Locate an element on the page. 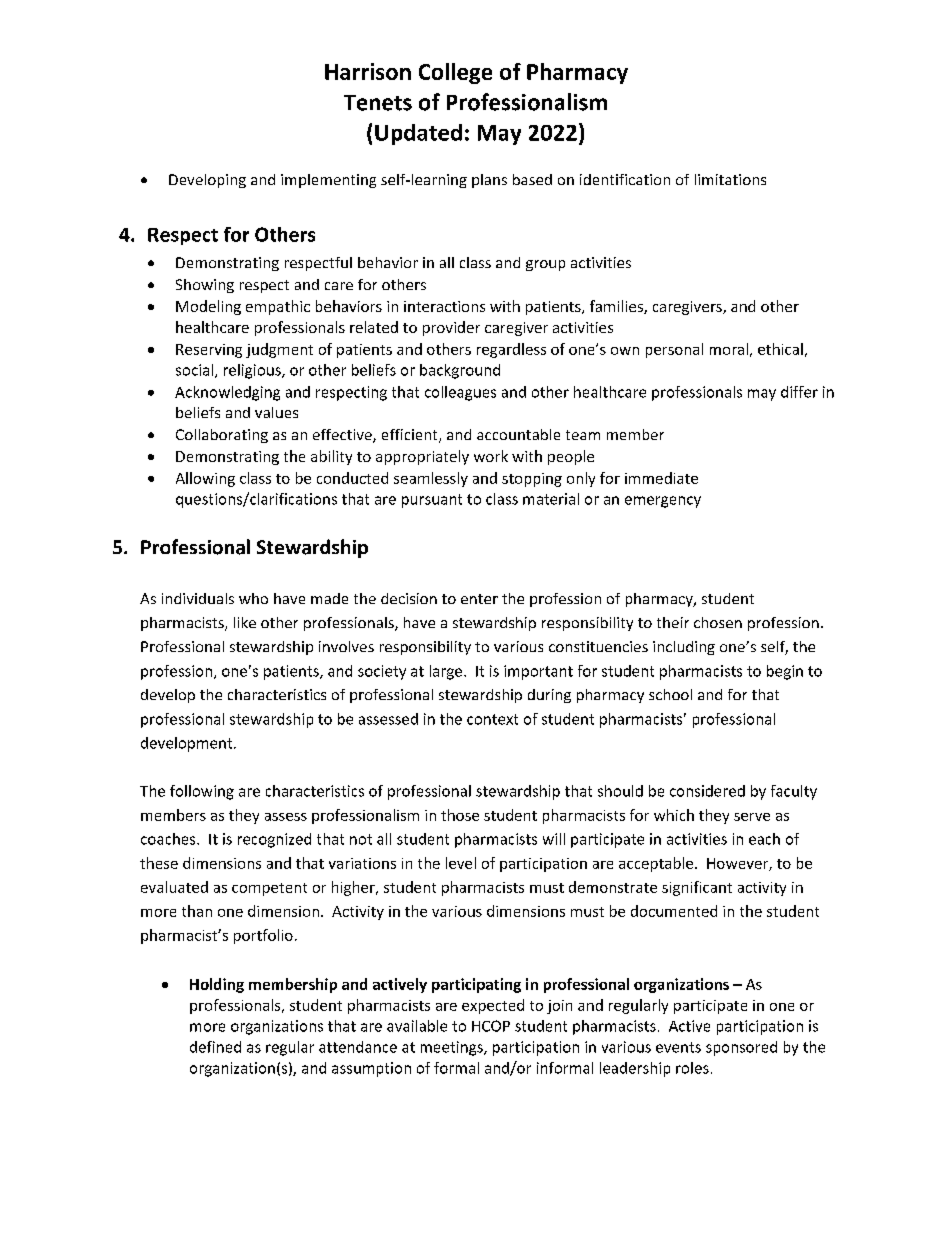  Harrison is located at coordinates (368, 71).
